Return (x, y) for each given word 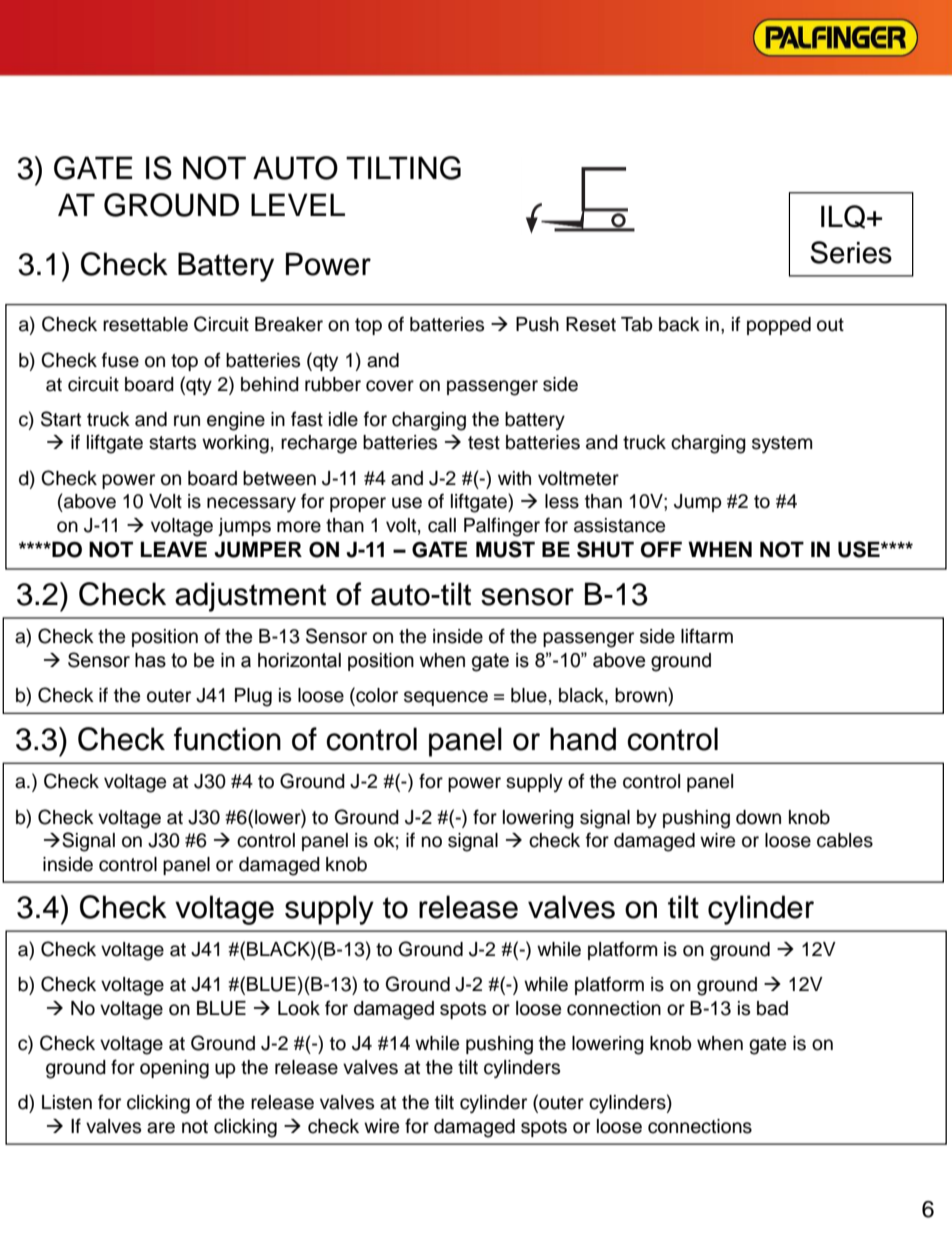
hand (583, 739)
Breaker (289, 324)
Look (299, 1008)
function (227, 739)
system (782, 444)
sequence (446, 698)
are (161, 1128)
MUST (505, 549)
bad (772, 1008)
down (758, 817)
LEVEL (298, 204)
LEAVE (174, 549)
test (484, 443)
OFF (661, 549)
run (187, 421)
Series (851, 252)
